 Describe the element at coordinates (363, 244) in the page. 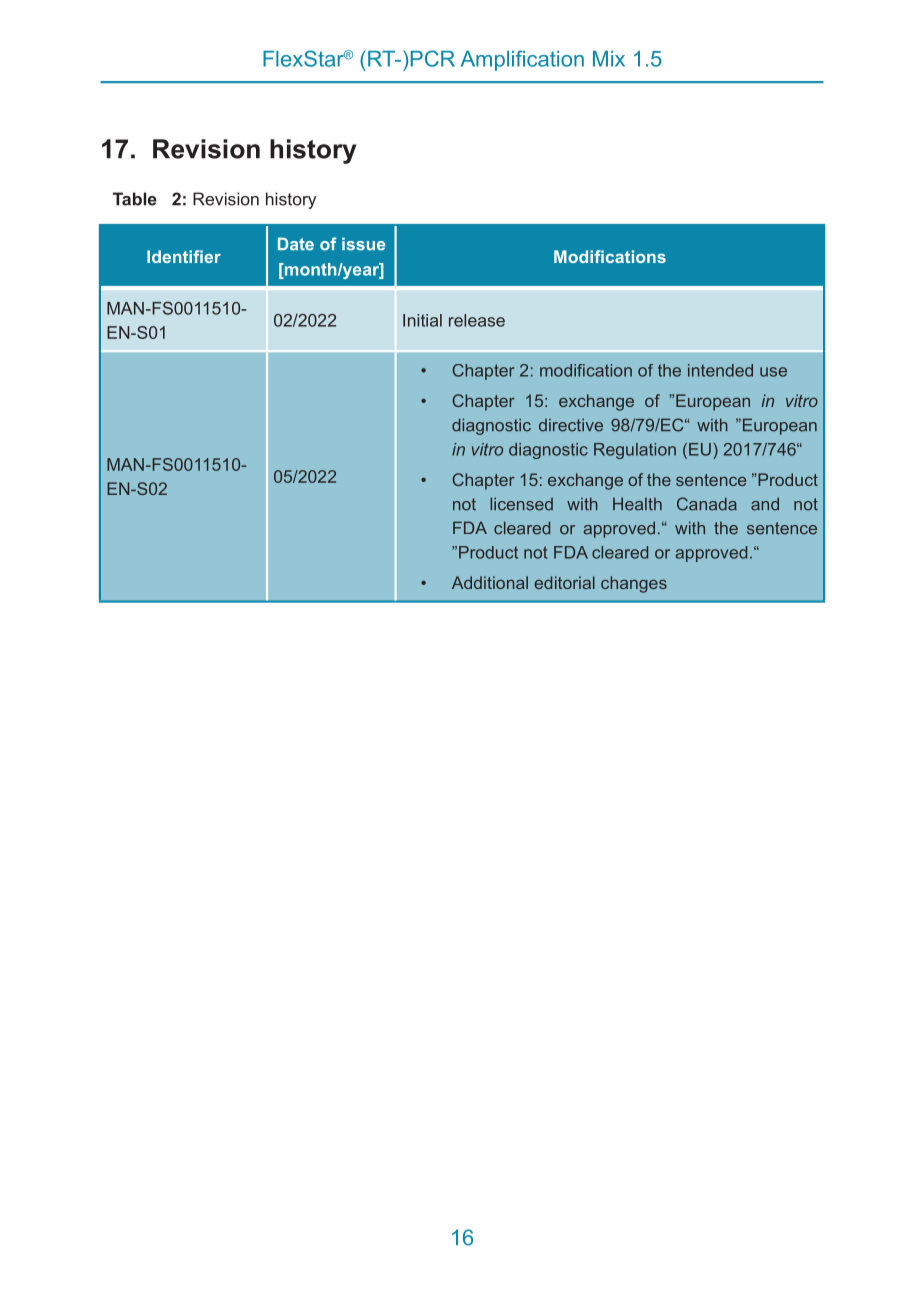

I see `issue` at that location.
